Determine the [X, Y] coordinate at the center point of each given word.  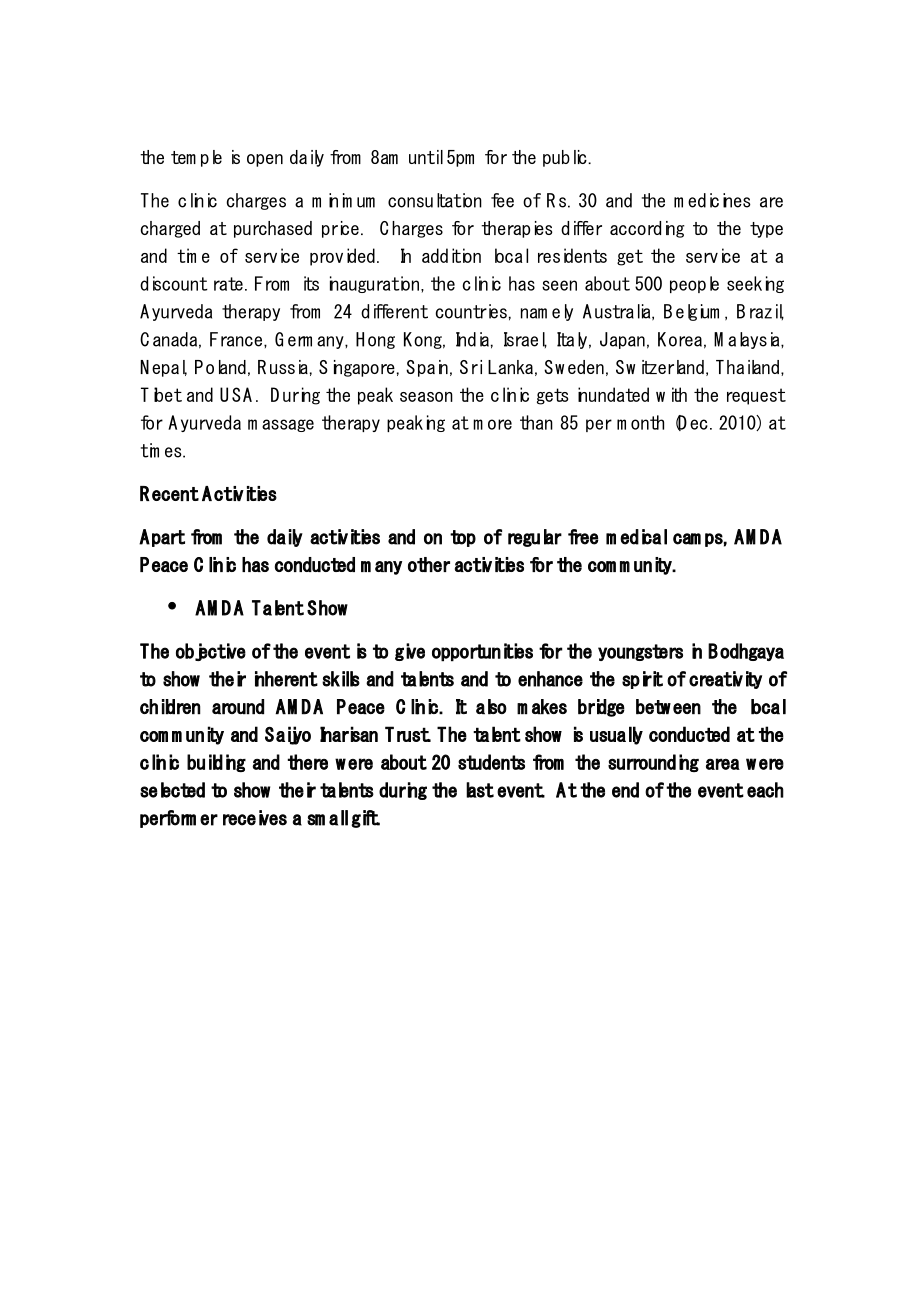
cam [687, 539]
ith [679, 394]
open [265, 160]
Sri [471, 367]
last [480, 790]
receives [255, 818]
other [429, 564]
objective [211, 652]
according [647, 229]
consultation [435, 200]
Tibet [161, 394]
